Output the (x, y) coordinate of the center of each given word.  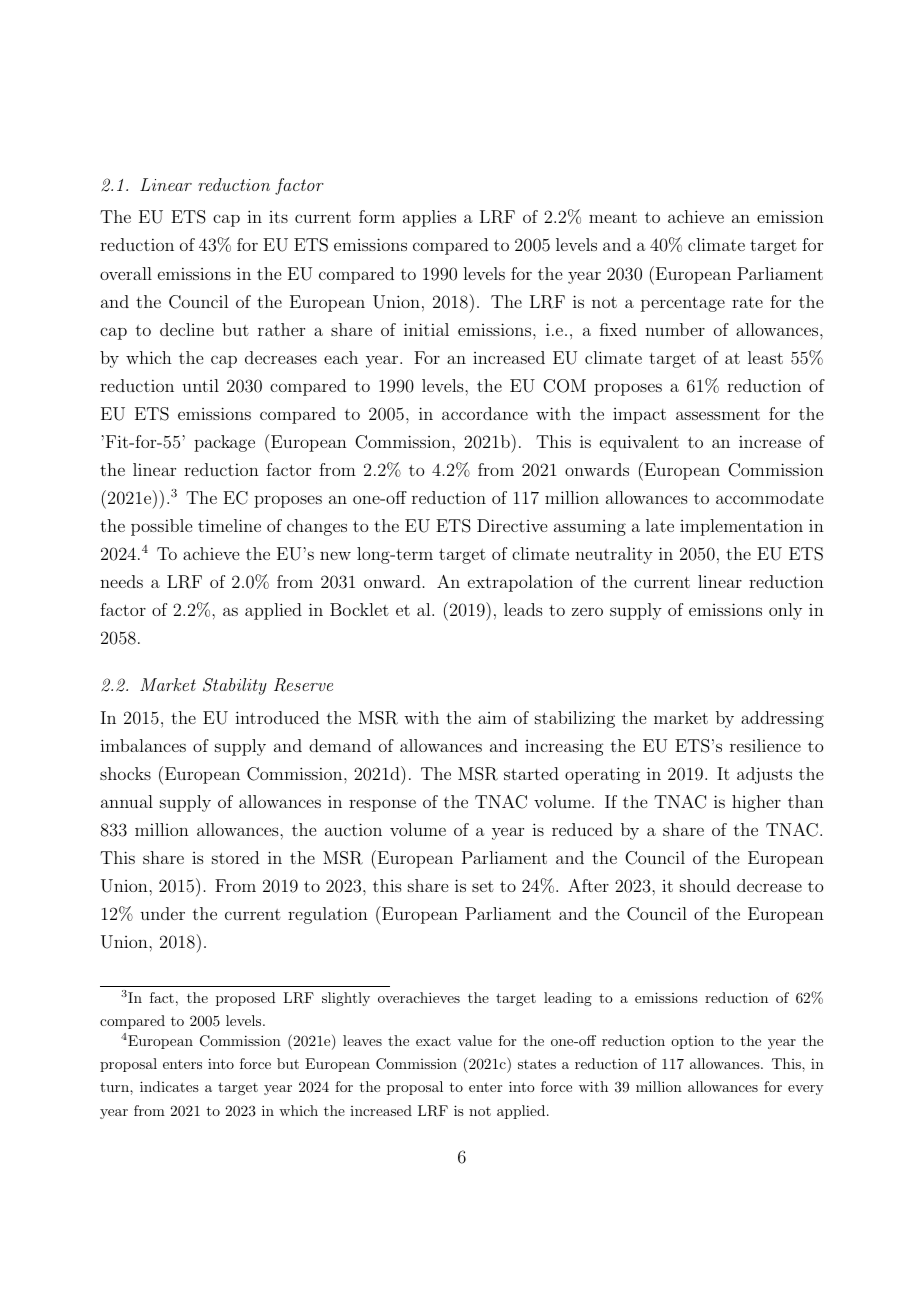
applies (429, 218)
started (531, 773)
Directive (512, 525)
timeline (229, 525)
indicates (169, 1086)
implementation (741, 527)
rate (747, 302)
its (278, 217)
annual (127, 801)
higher (756, 803)
